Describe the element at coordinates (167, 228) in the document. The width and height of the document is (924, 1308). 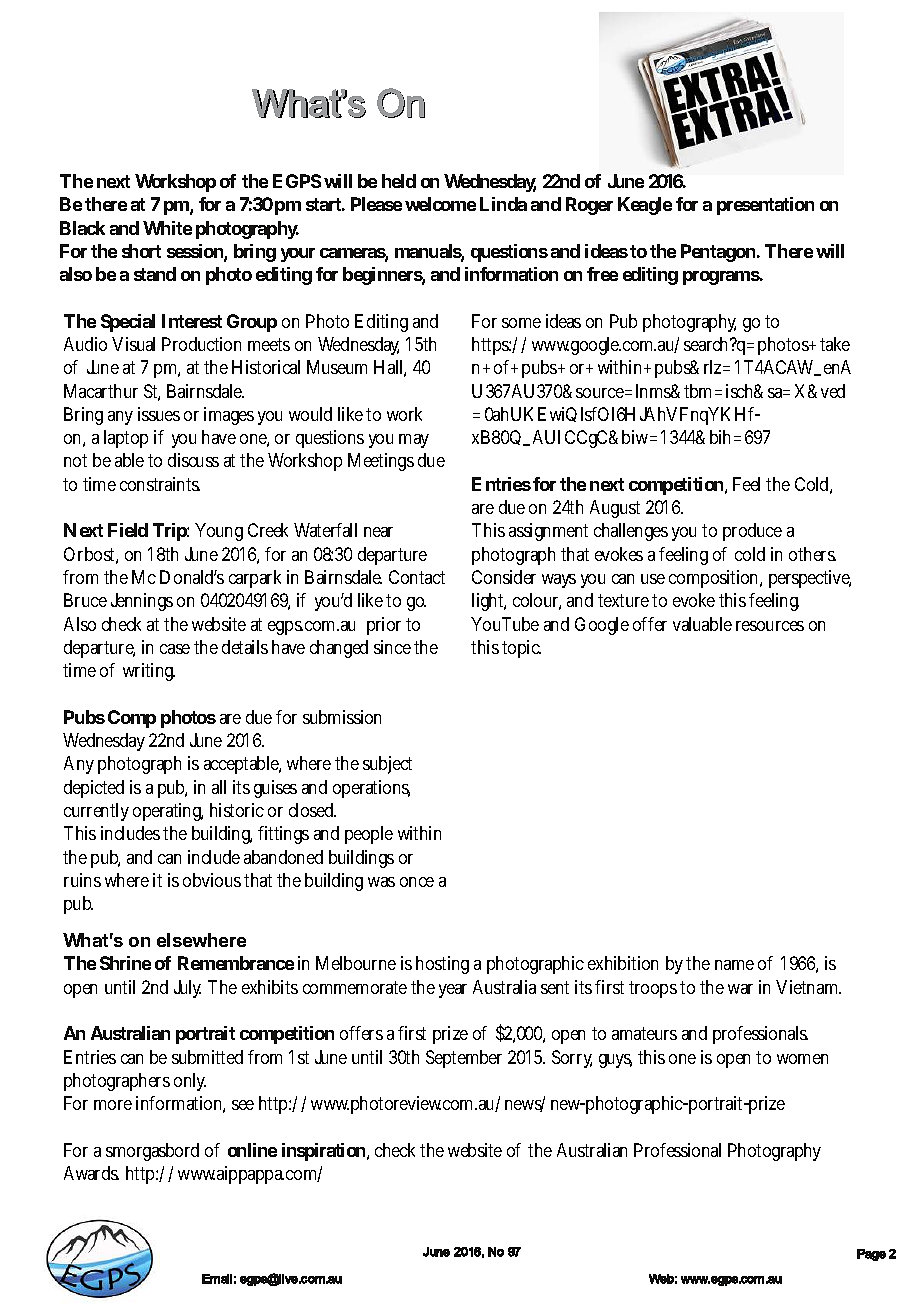
I see `White` at that location.
